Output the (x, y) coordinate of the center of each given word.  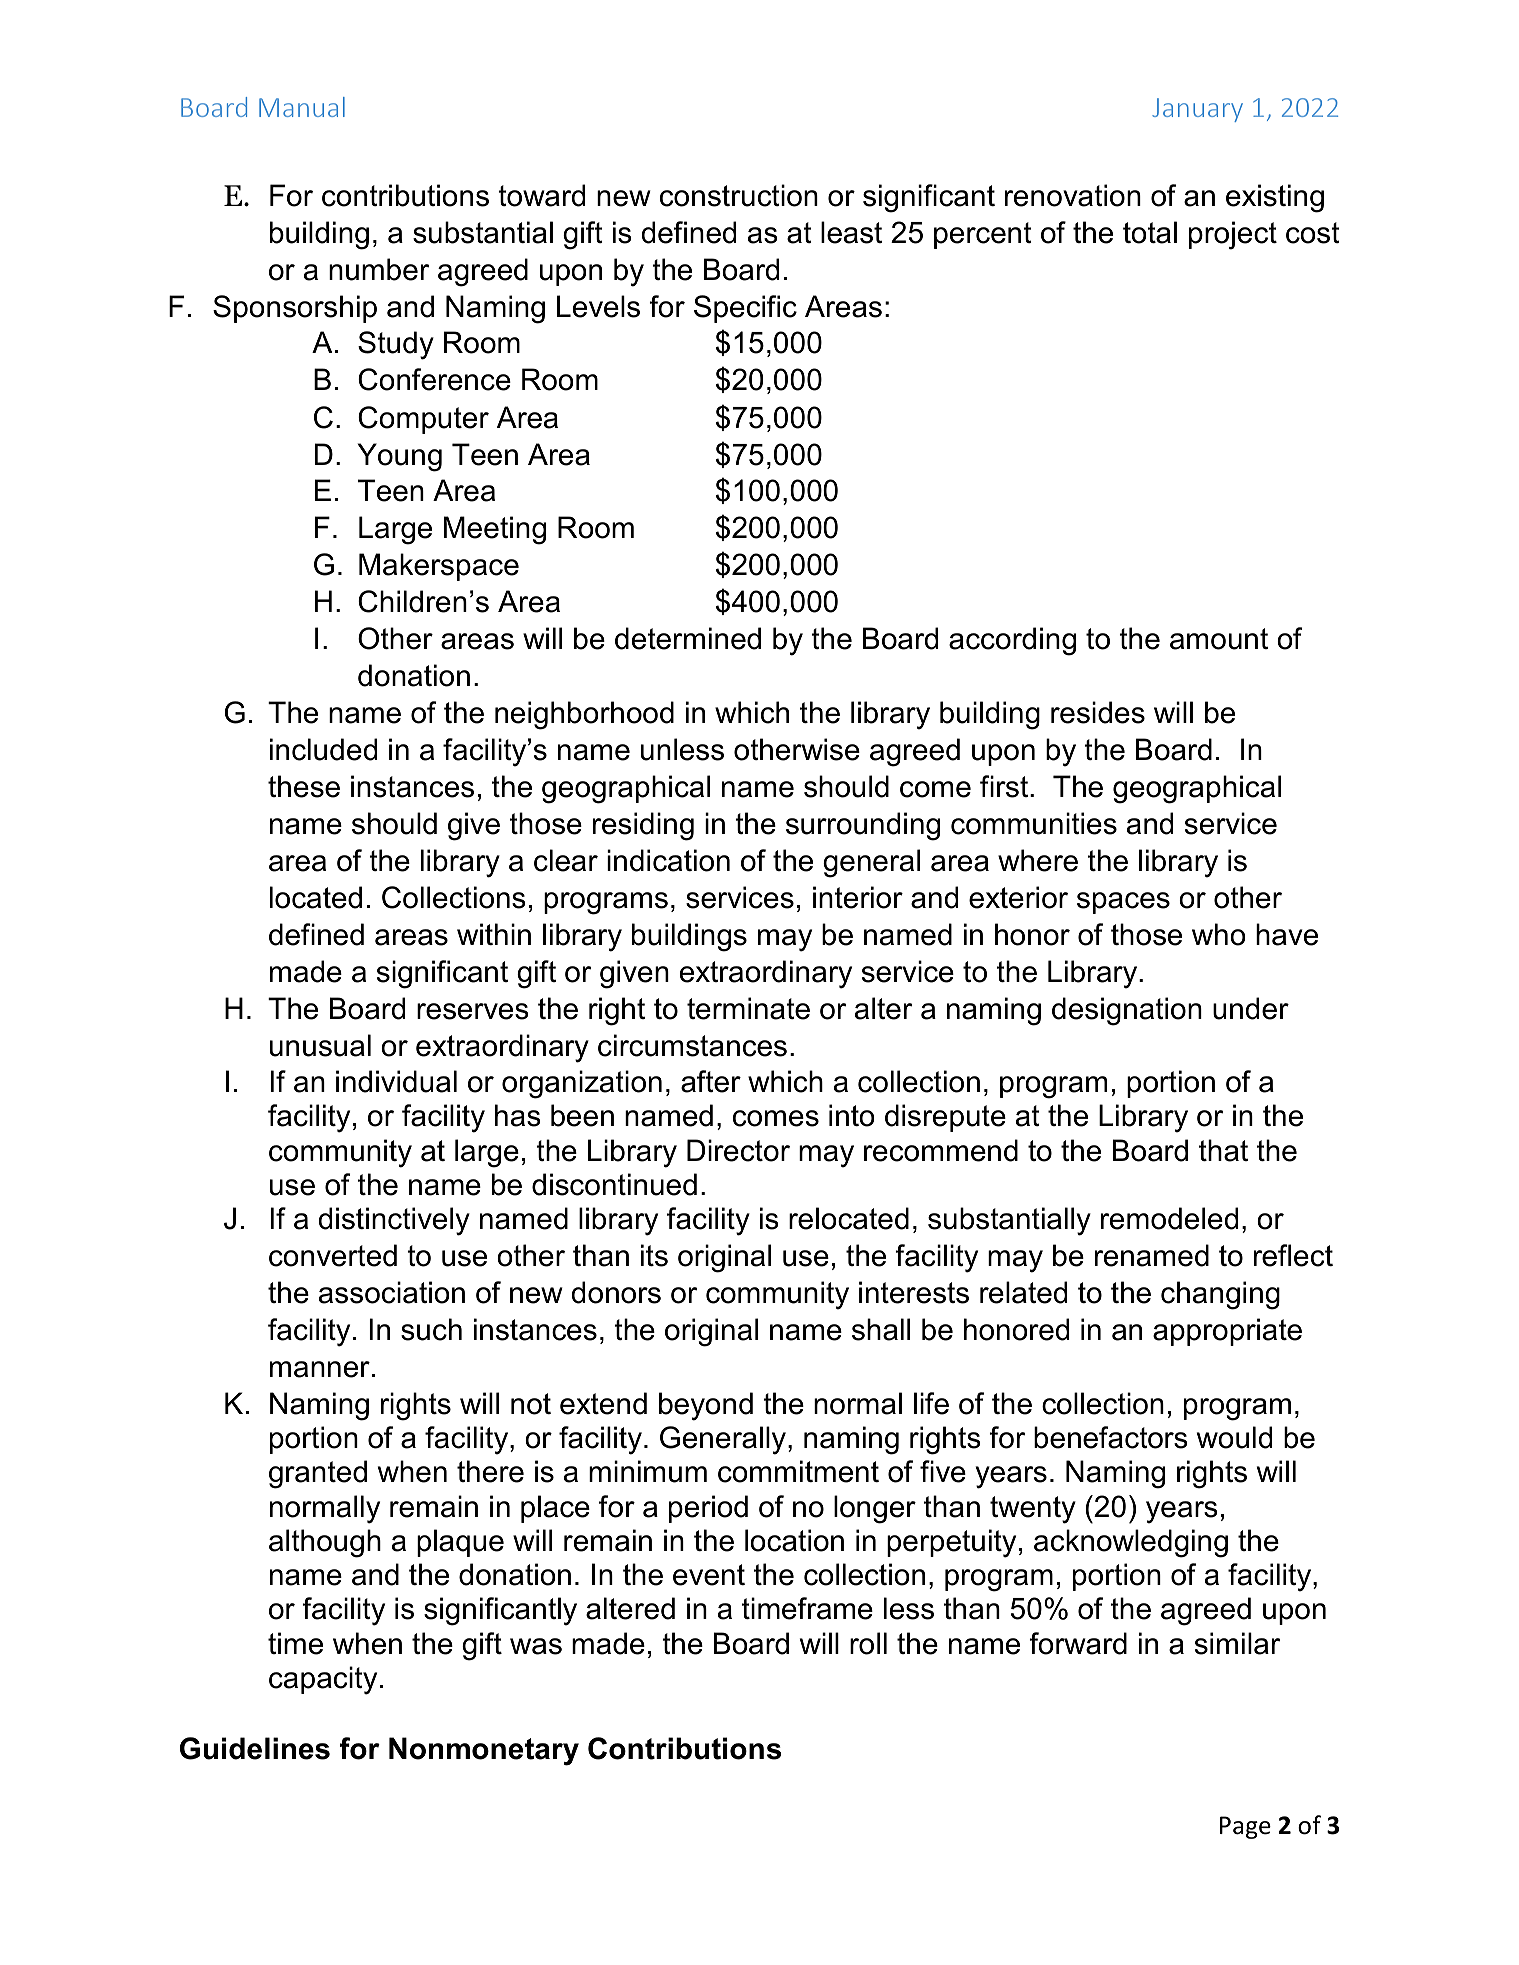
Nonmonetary (484, 1751)
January (1197, 110)
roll (868, 1643)
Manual (302, 107)
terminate (748, 1008)
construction (739, 195)
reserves (473, 1011)
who (1219, 934)
